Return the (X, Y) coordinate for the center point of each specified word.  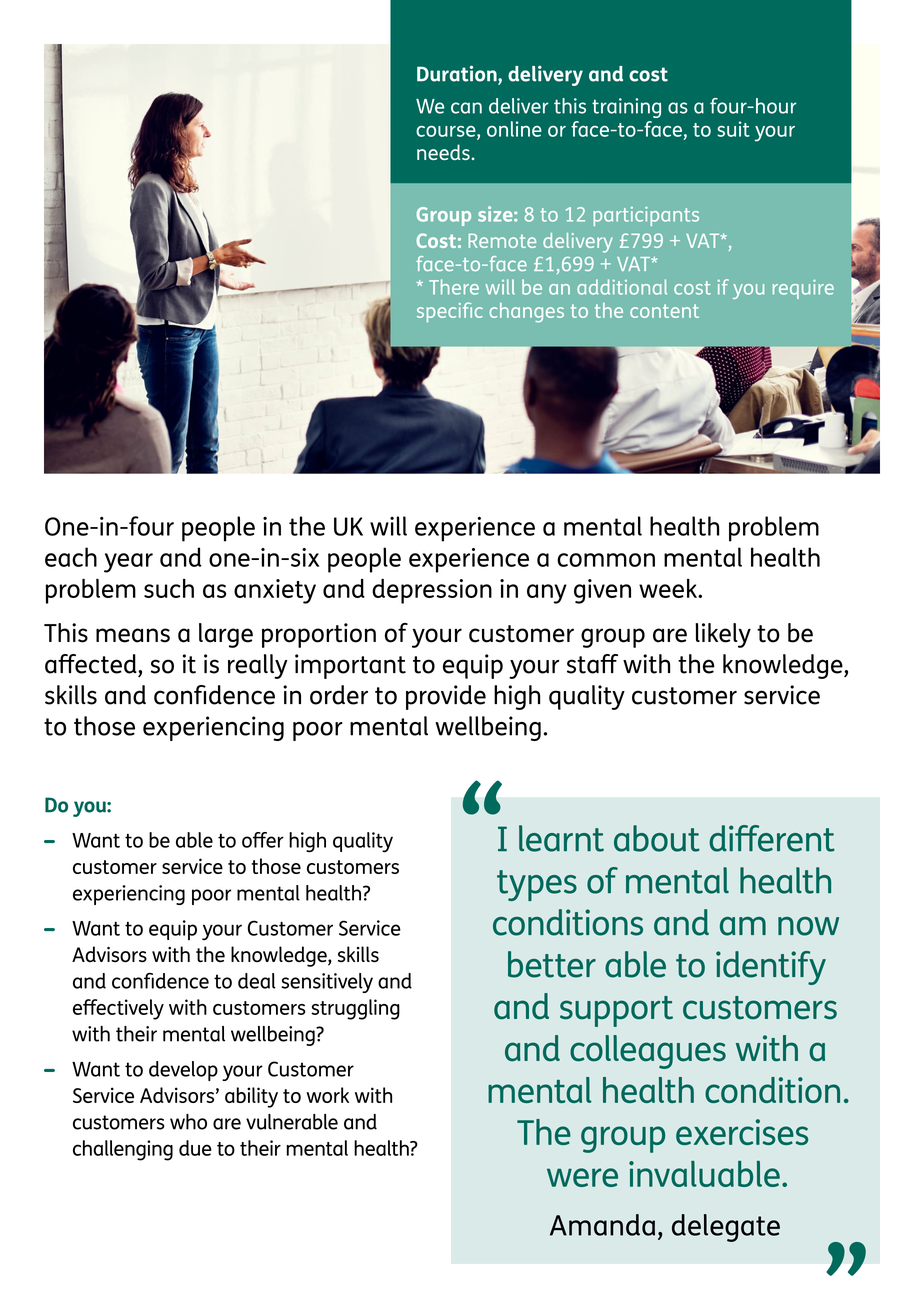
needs (444, 152)
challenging (123, 1150)
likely (723, 635)
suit (733, 129)
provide (446, 697)
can (466, 108)
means (133, 635)
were (582, 1177)
